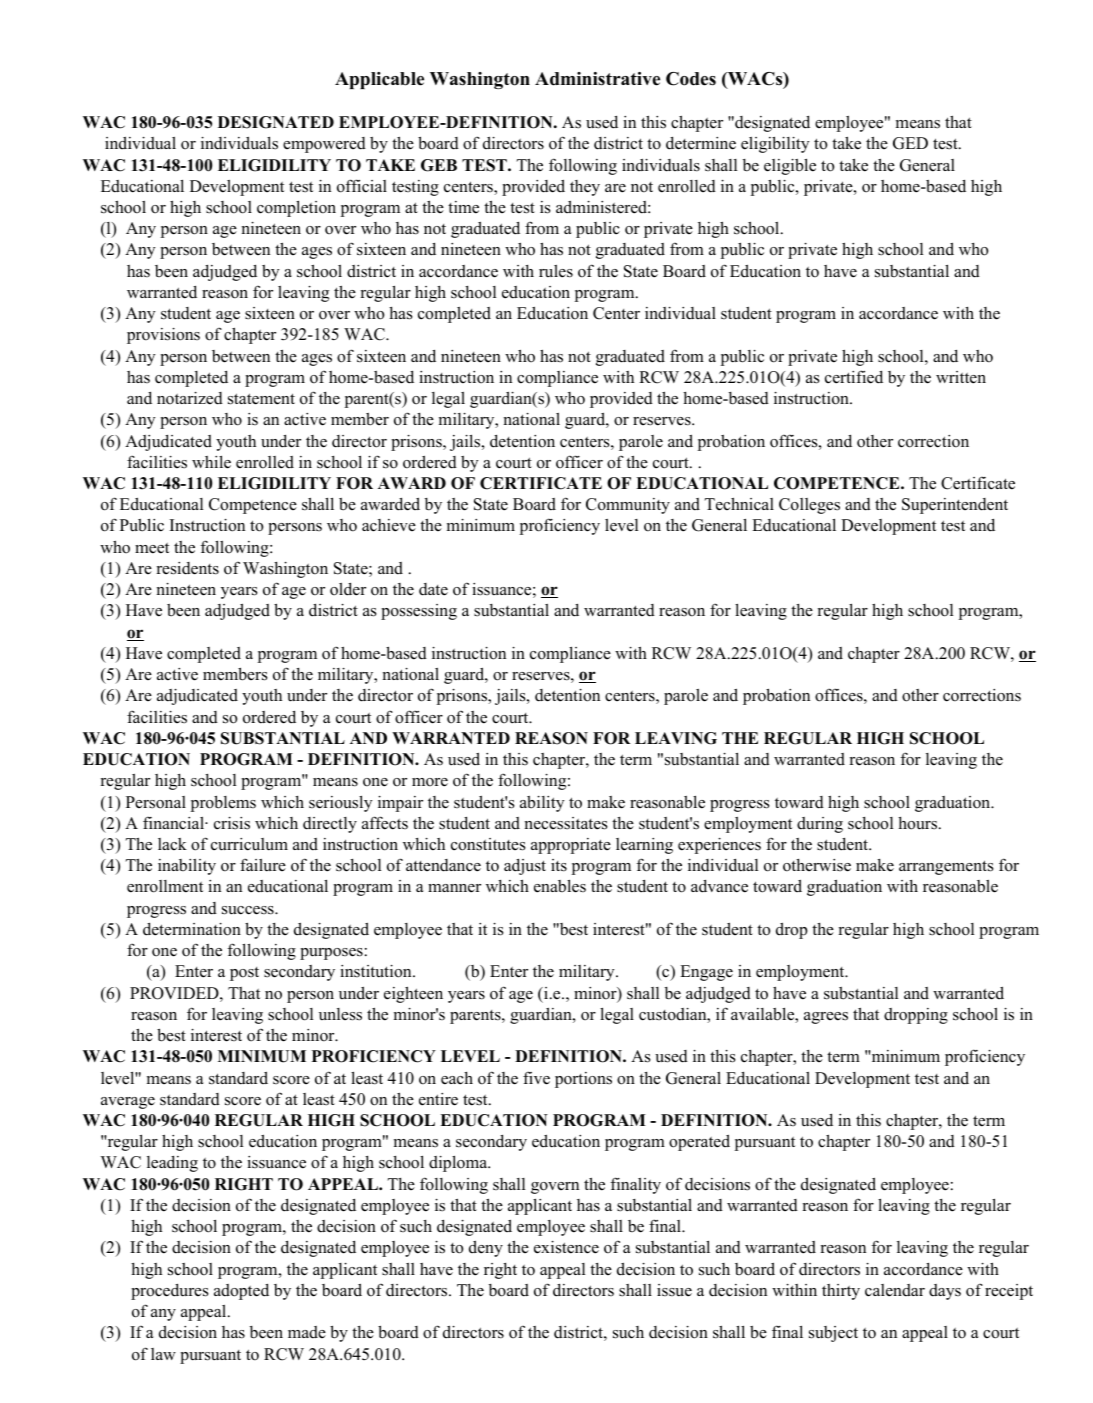 This document has height=1403, width=1093. What do you see at coordinates (597, 79) in the document?
I see `Administrative` at bounding box center [597, 79].
